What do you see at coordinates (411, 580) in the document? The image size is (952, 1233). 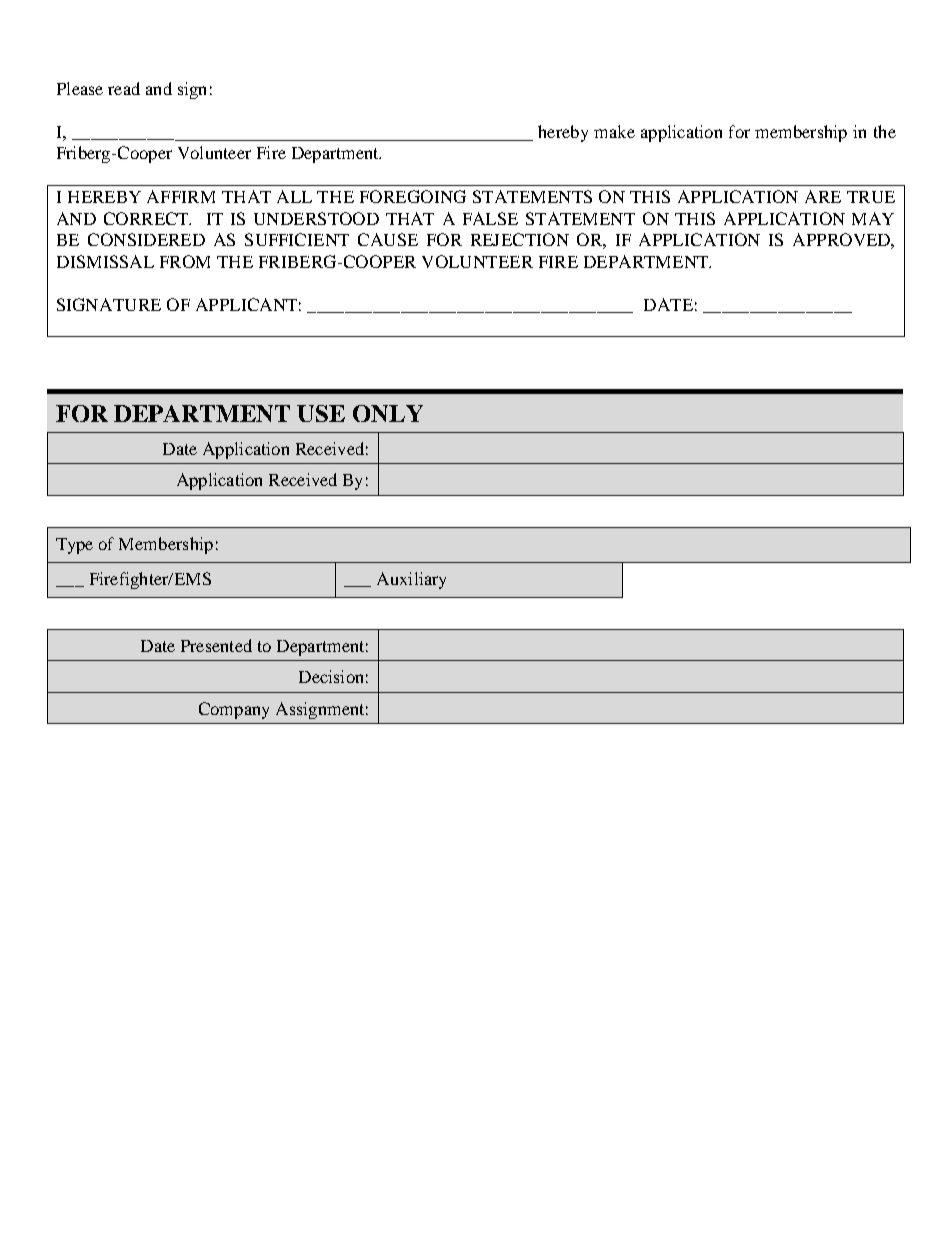 I see `Auxiliary` at bounding box center [411, 580].
